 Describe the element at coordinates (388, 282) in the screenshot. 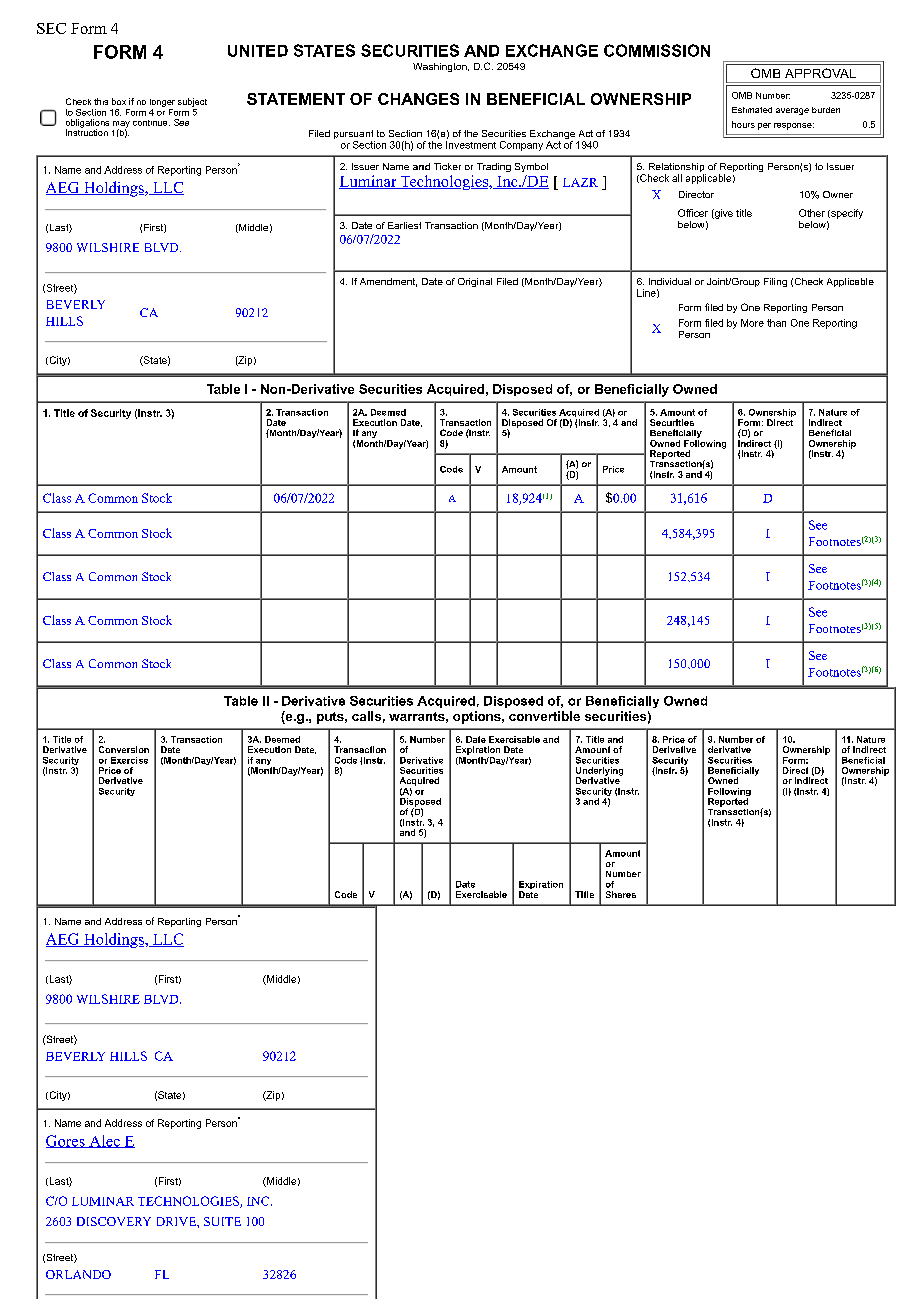

I see `Amendment` at that location.
